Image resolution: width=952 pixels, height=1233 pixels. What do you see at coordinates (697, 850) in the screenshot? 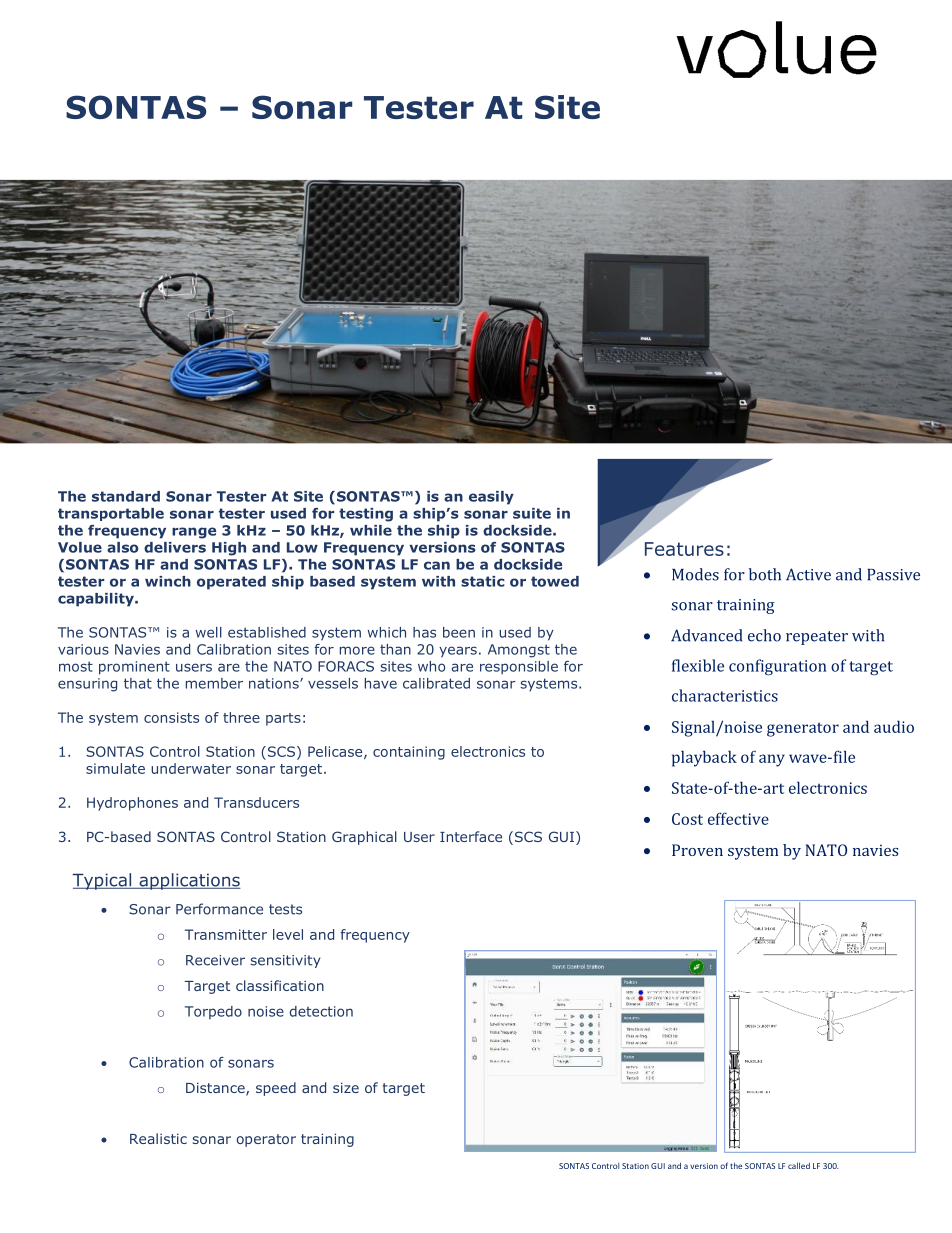
I see `Proven` at bounding box center [697, 850].
